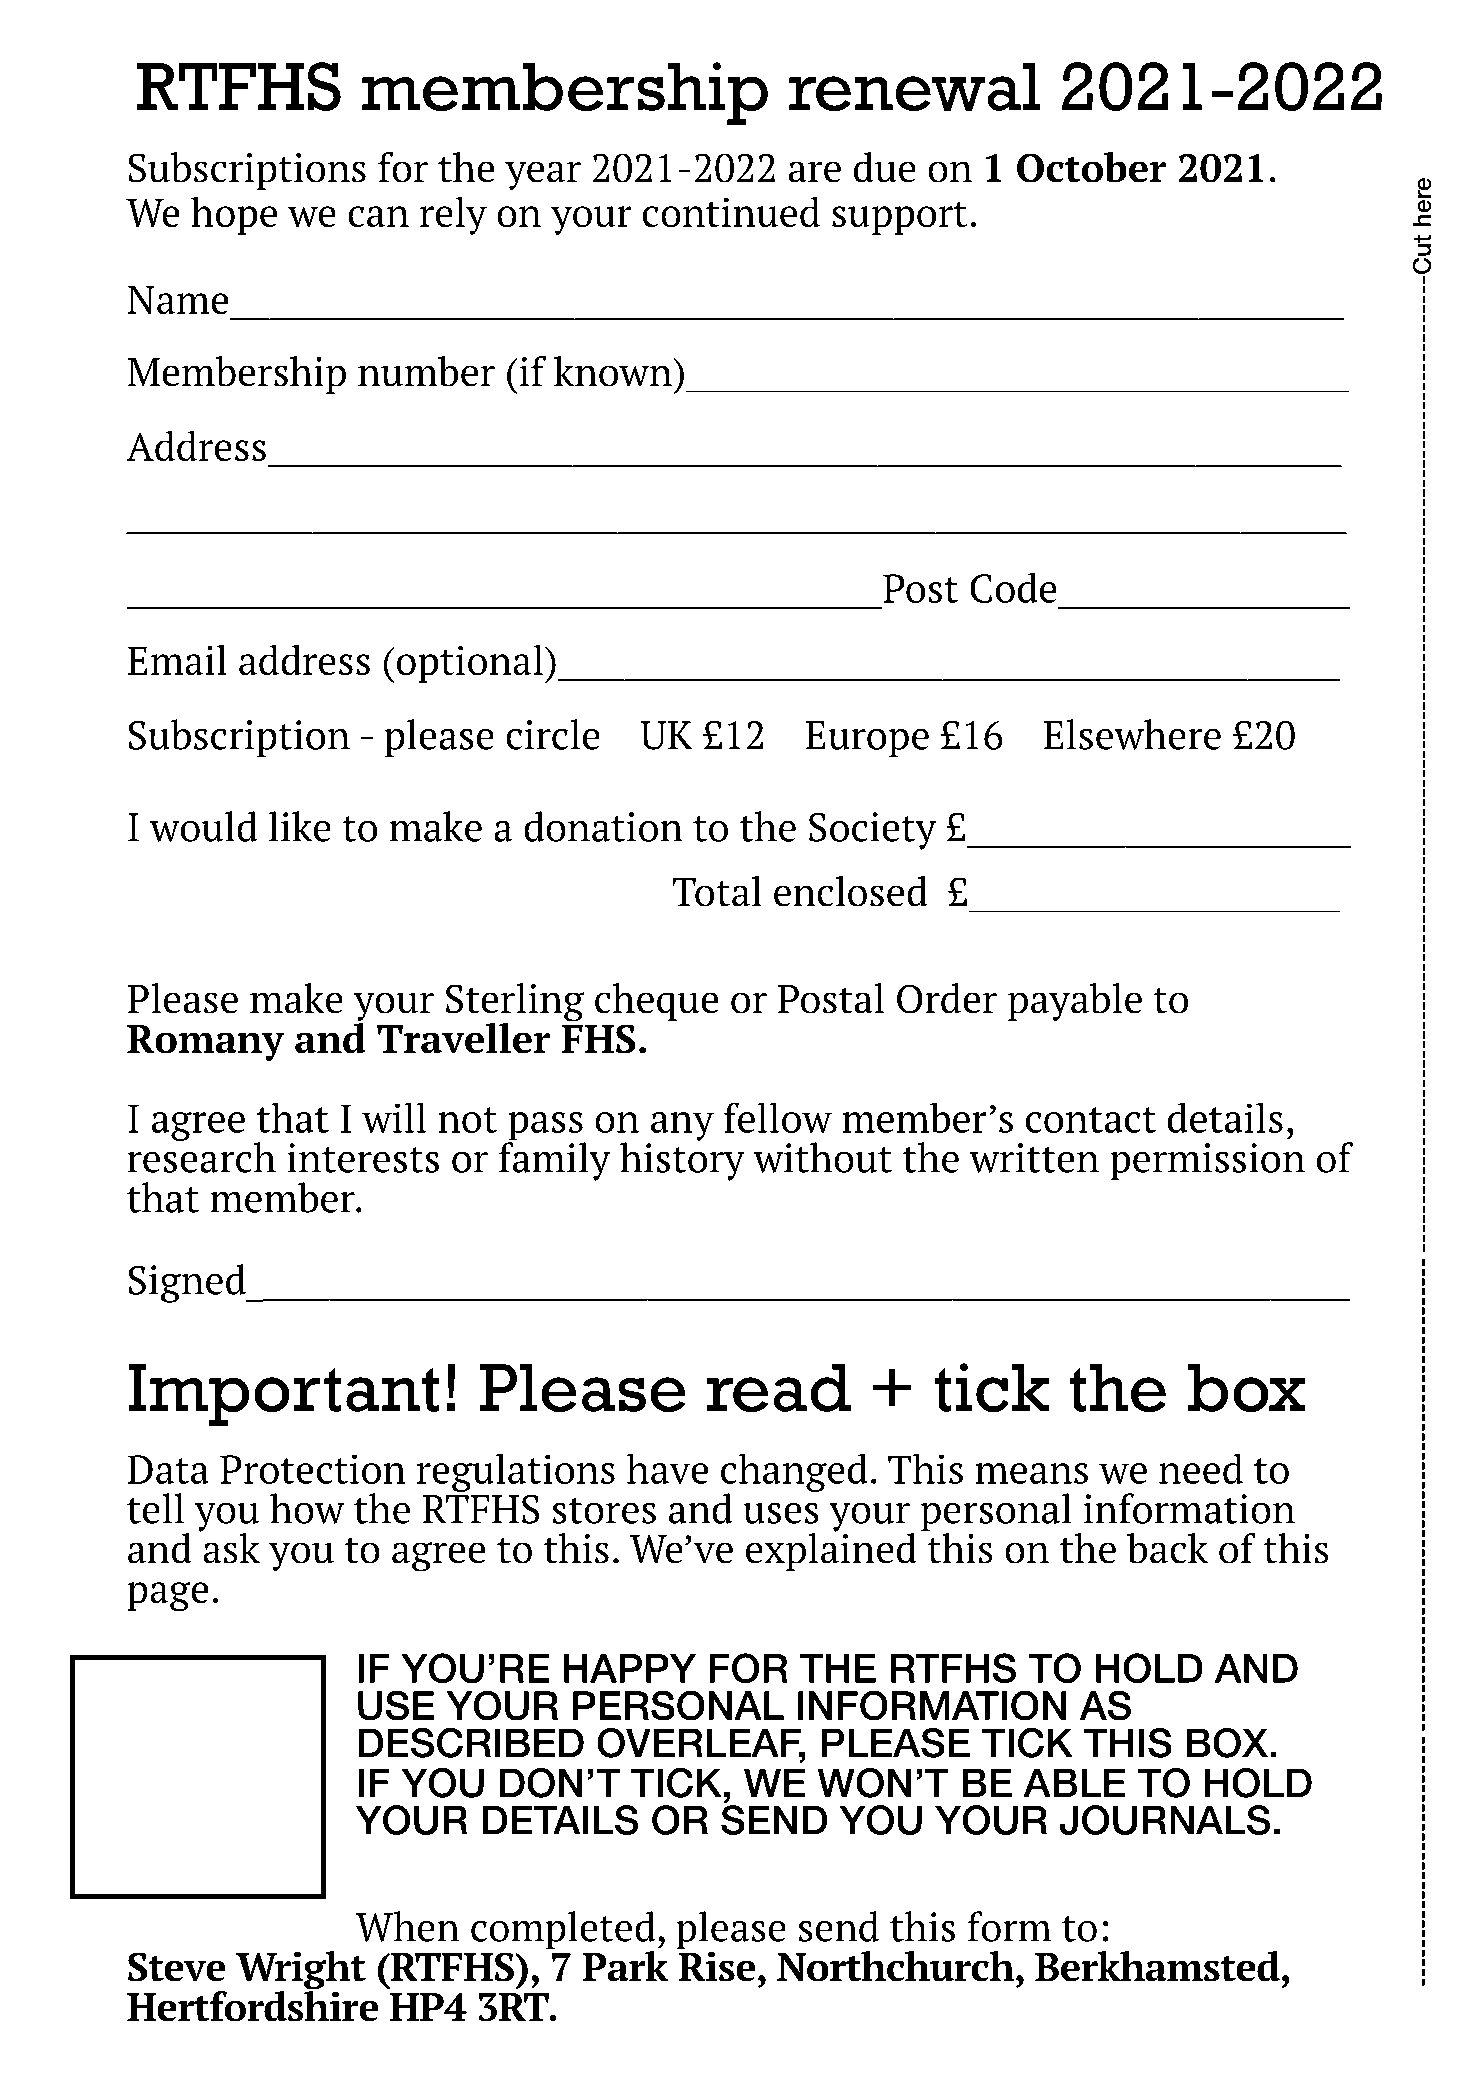 The image size is (1481, 2095). Describe the element at coordinates (1165, 1820) in the screenshot. I see `JOURNALS` at that location.
